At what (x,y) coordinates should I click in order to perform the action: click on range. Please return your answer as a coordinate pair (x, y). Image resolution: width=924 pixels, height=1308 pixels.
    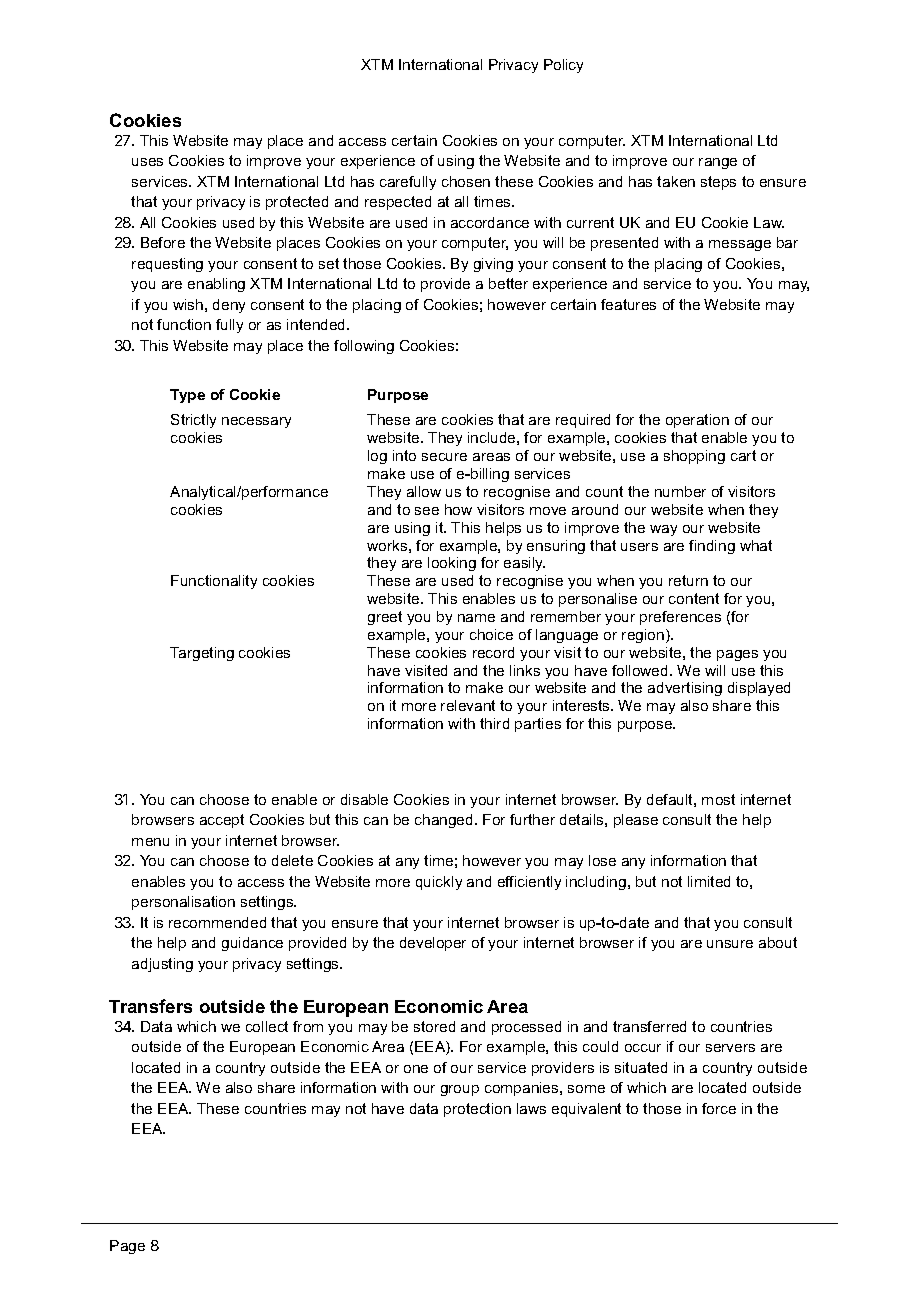
    Looking at the image, I should click on (718, 163).
